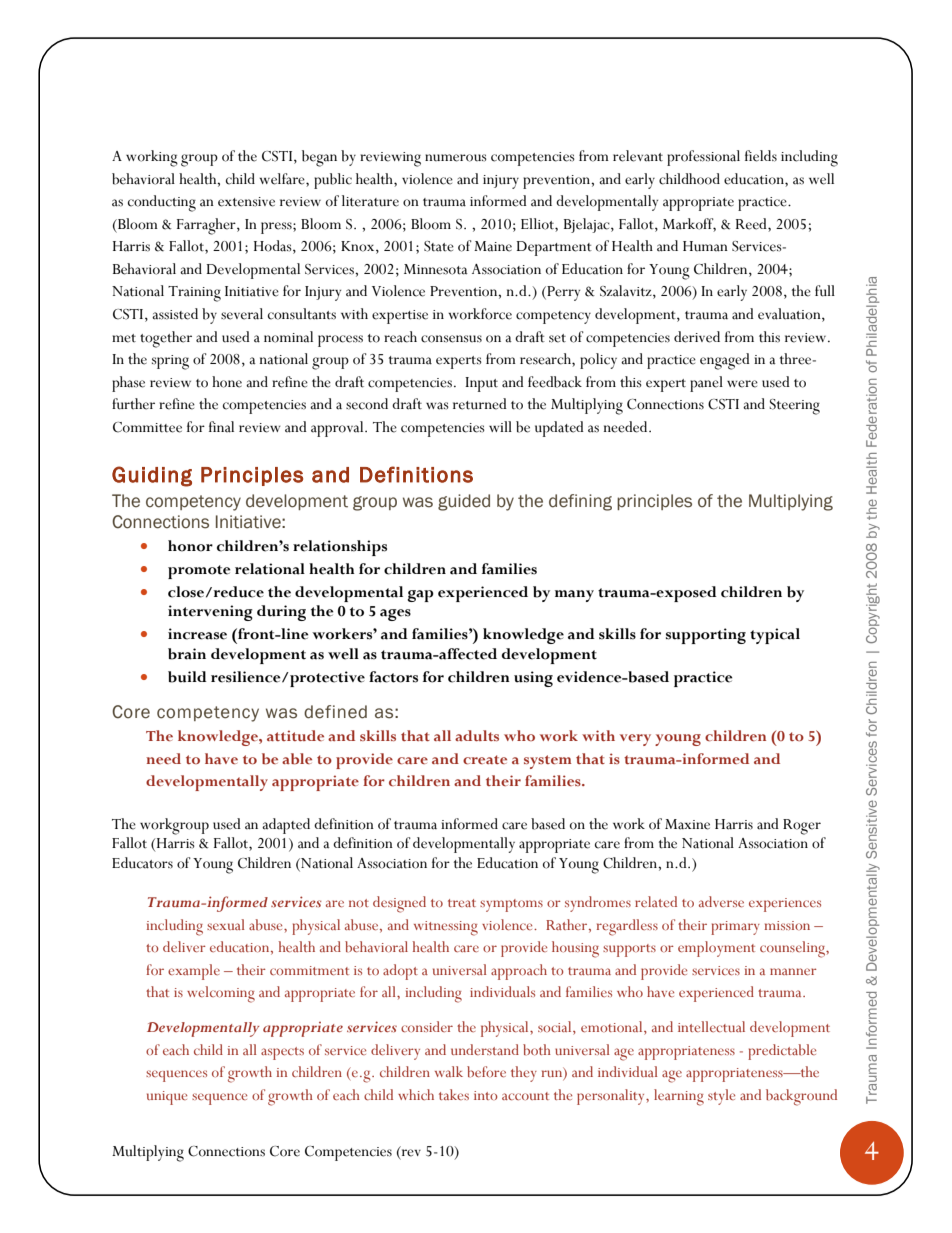 The width and height of the screenshot is (952, 1233). I want to click on before, so click(486, 1071).
